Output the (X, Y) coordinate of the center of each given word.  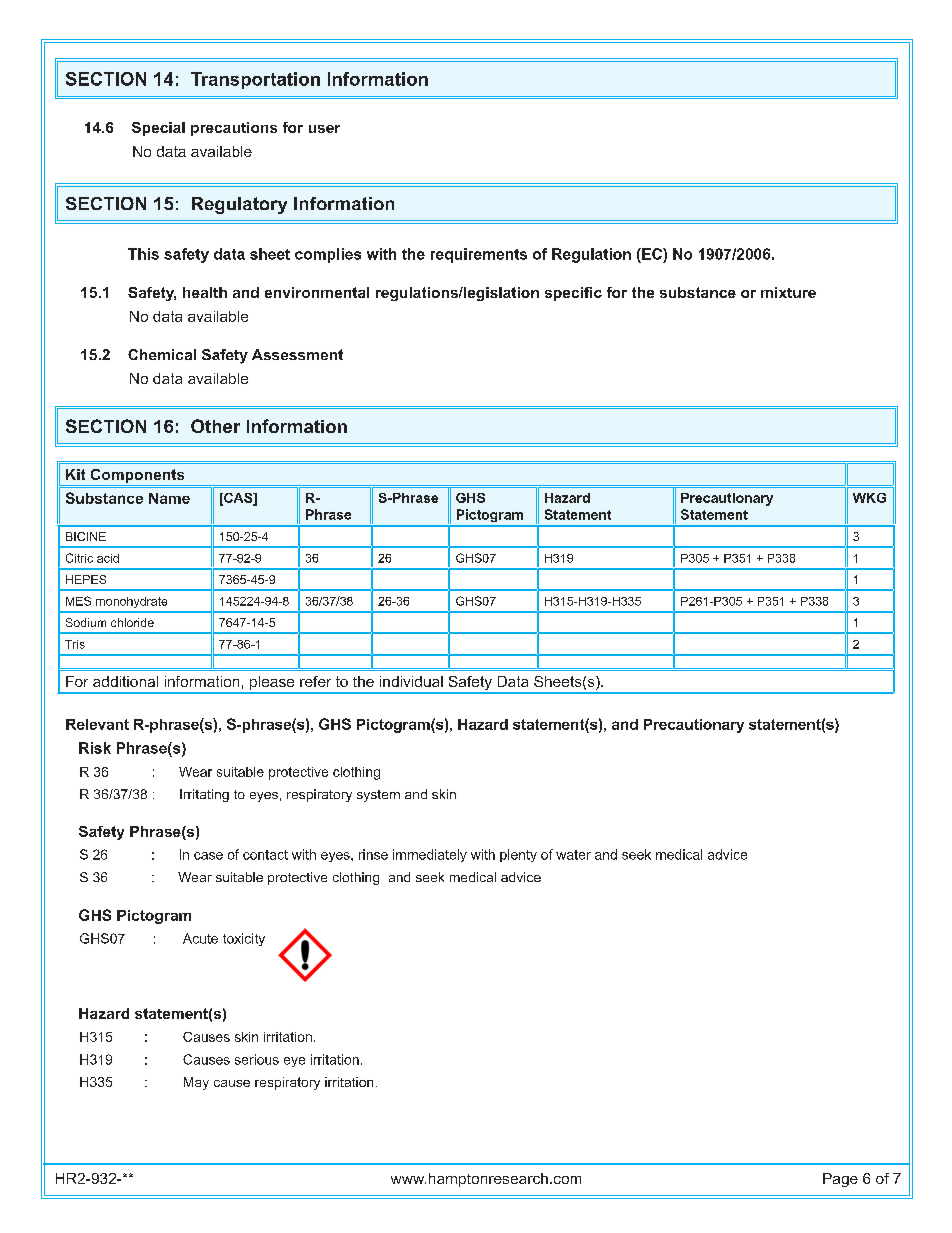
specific (573, 294)
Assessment (297, 354)
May (196, 1083)
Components (137, 477)
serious (257, 1059)
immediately (430, 855)
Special (158, 129)
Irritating (204, 795)
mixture (788, 292)
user (324, 129)
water (573, 855)
